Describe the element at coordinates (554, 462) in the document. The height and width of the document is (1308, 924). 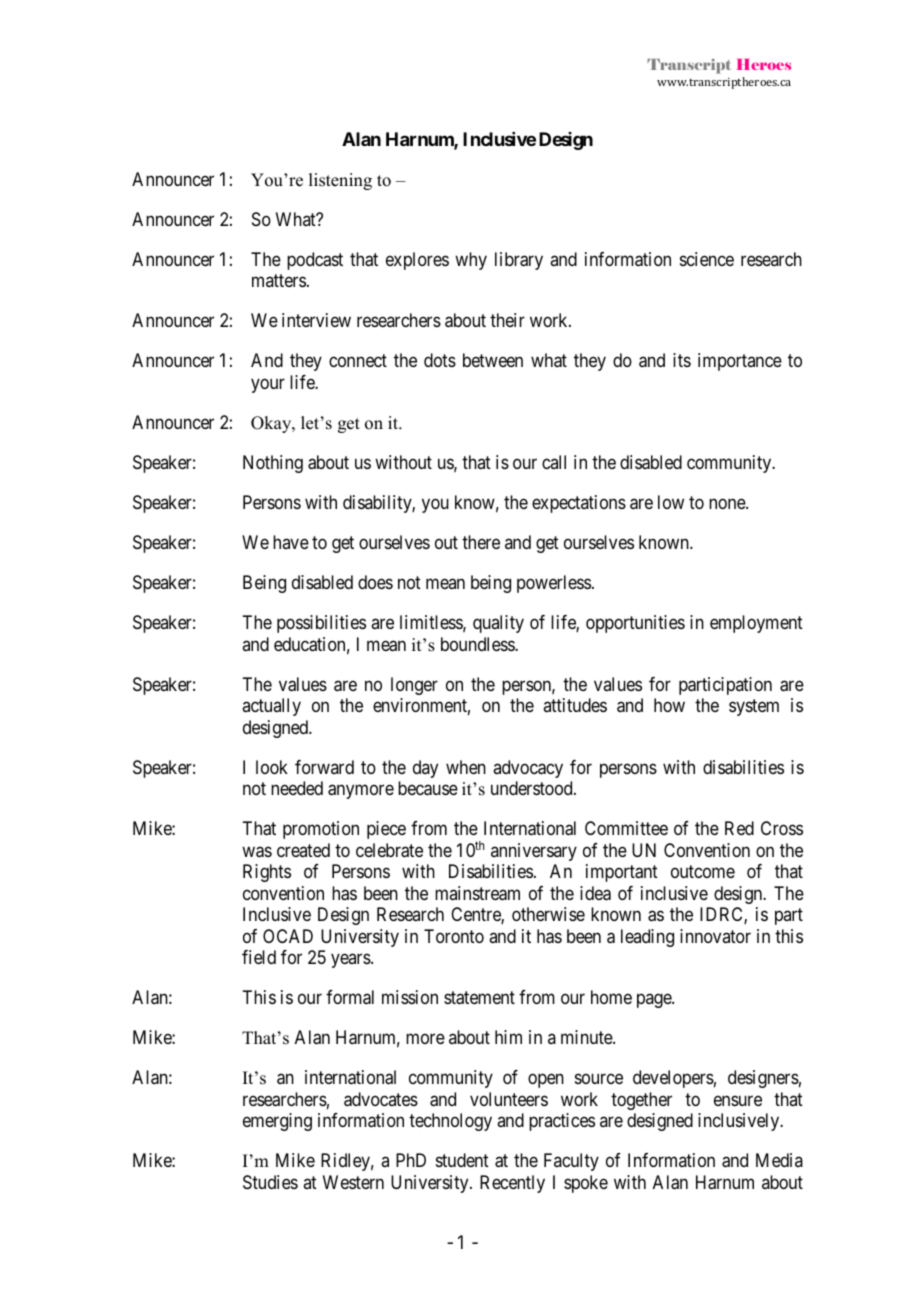
I see `call` at that location.
